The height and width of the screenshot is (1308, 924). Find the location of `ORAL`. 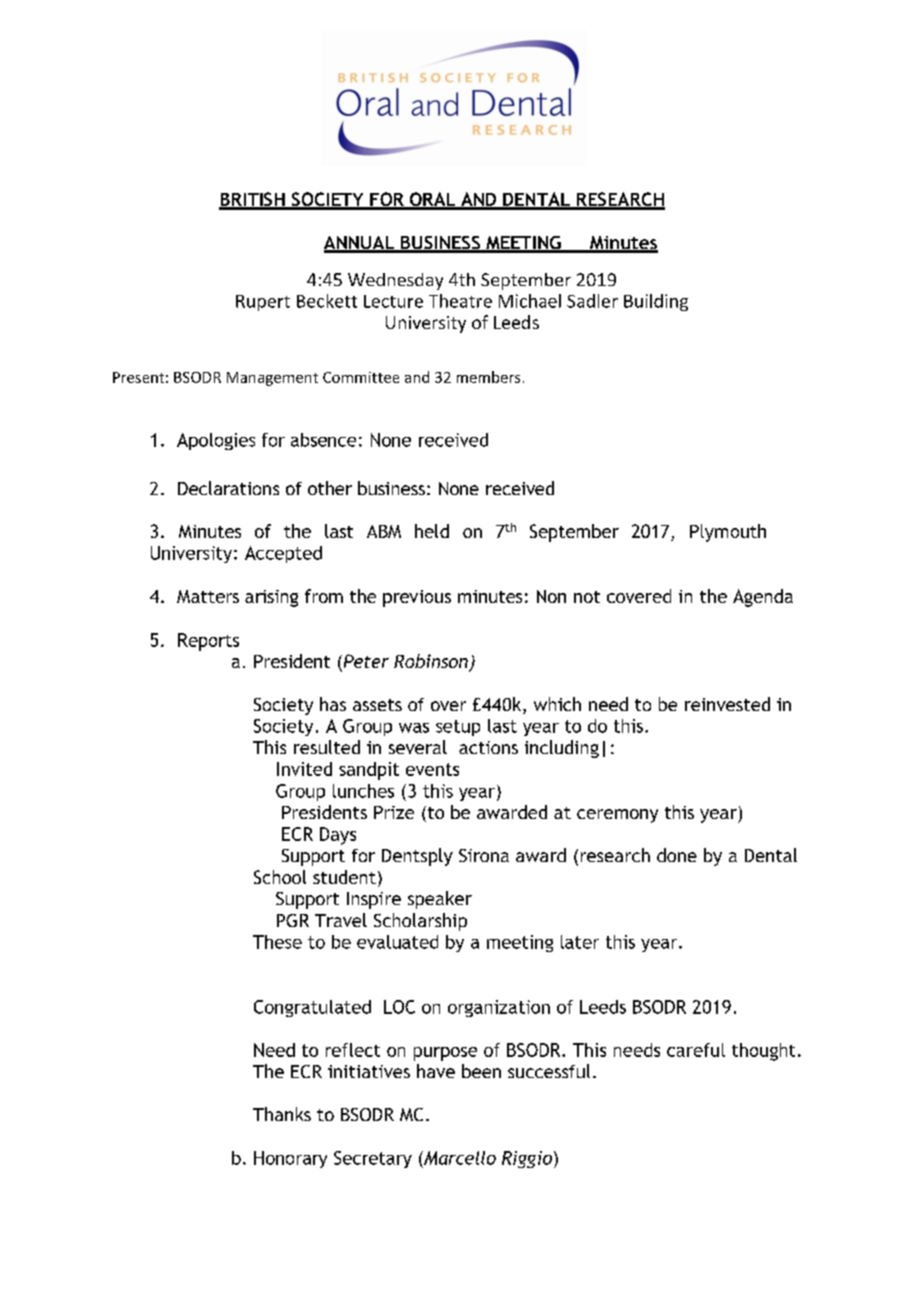

ORAL is located at coordinates (433, 200).
